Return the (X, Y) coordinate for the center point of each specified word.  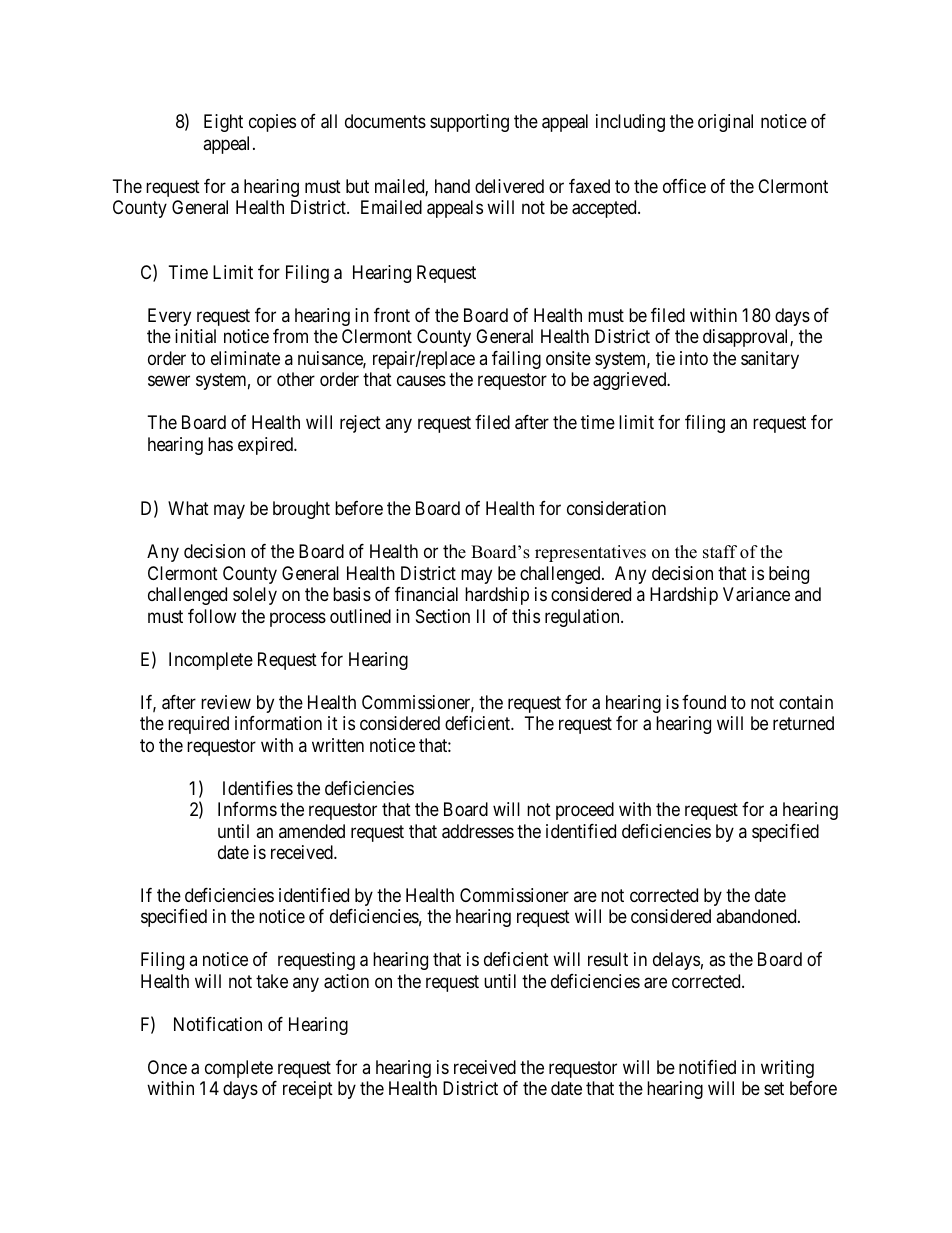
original (725, 123)
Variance (756, 594)
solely (255, 596)
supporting (469, 123)
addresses (478, 831)
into (694, 358)
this (526, 616)
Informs (247, 809)
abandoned (757, 916)
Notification (218, 1024)
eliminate (245, 358)
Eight (223, 123)
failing (516, 360)
